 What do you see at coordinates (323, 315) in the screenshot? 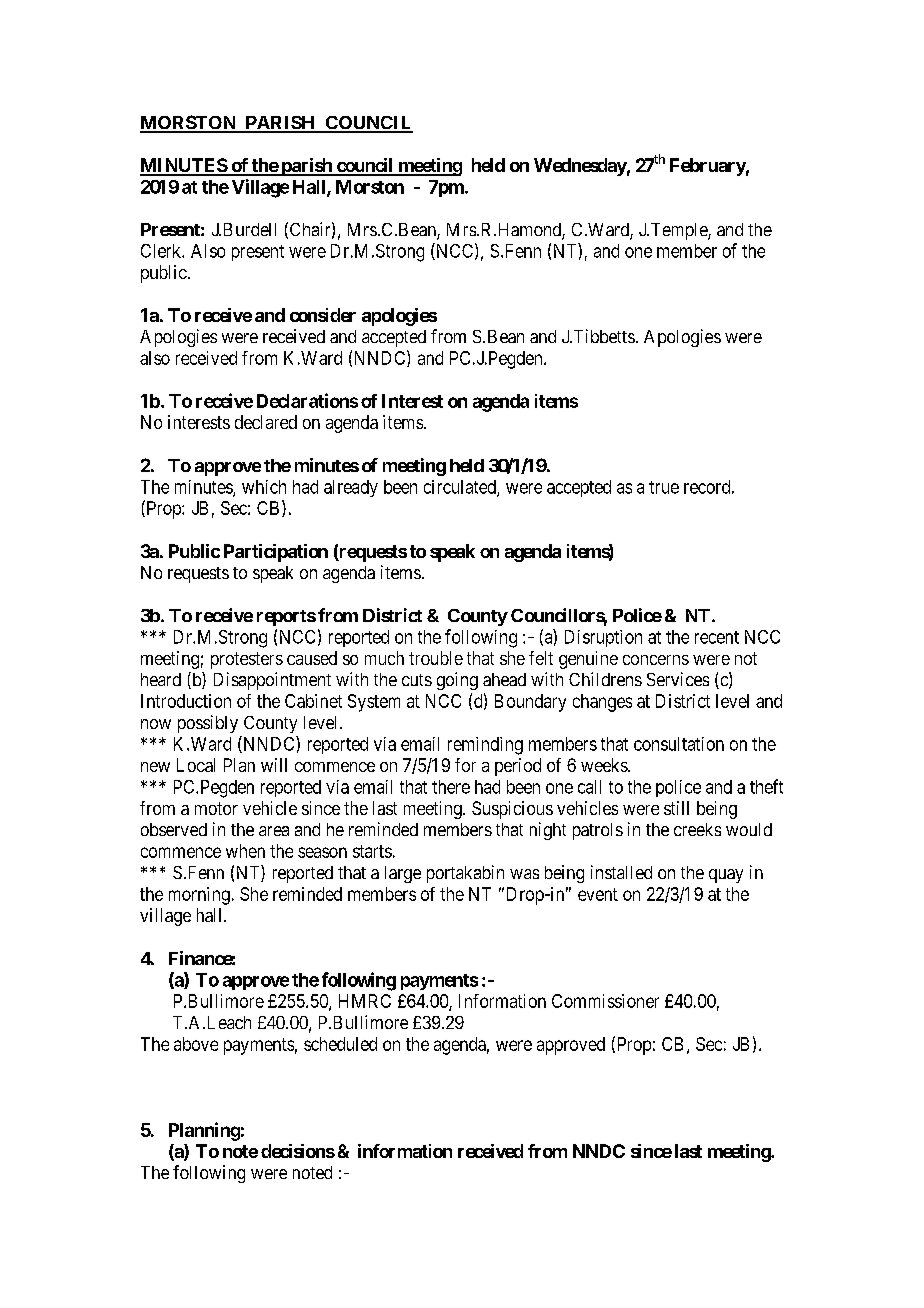
I see `consider` at bounding box center [323, 315].
